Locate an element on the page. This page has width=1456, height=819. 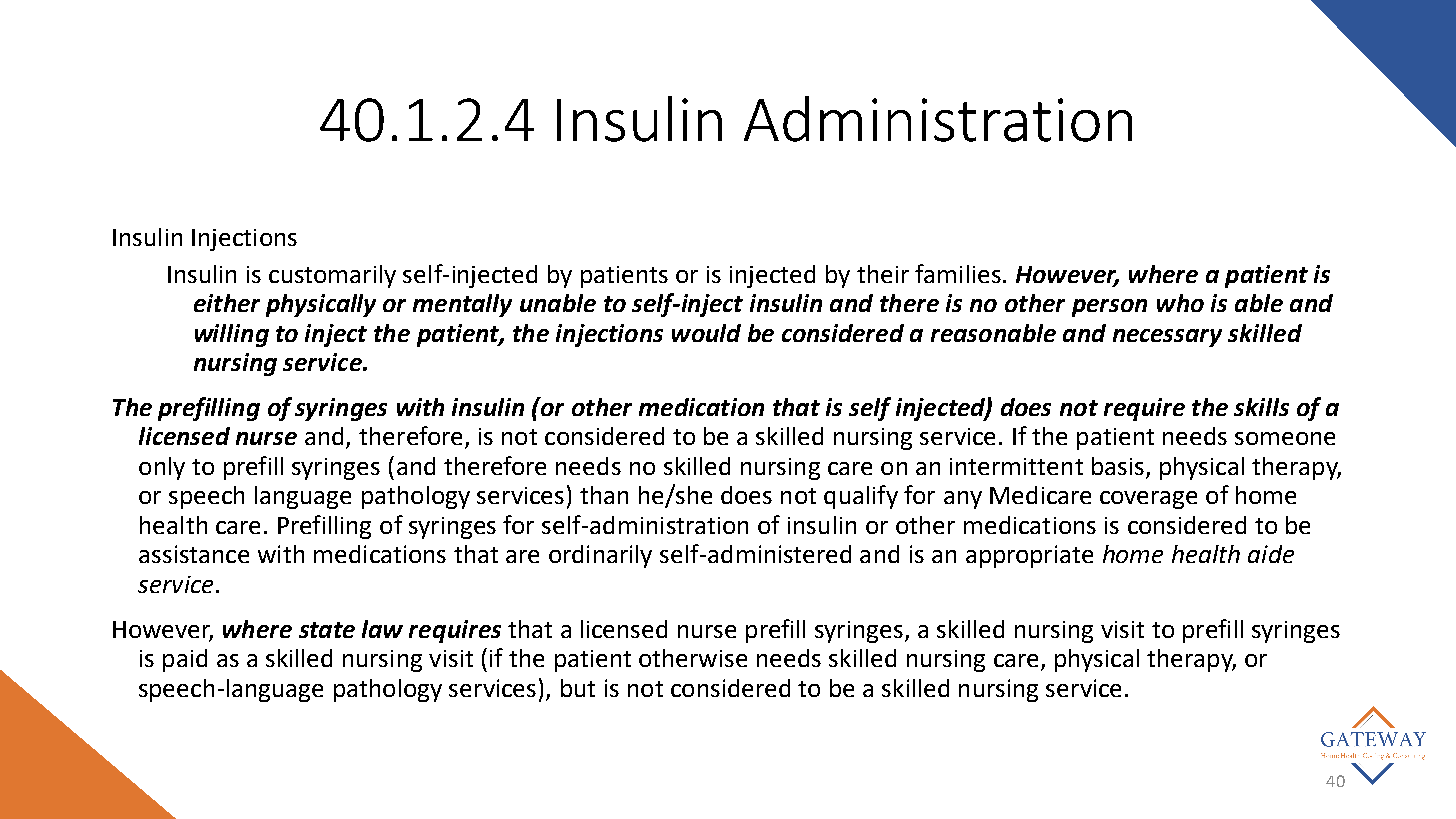
assistance is located at coordinates (194, 554).
